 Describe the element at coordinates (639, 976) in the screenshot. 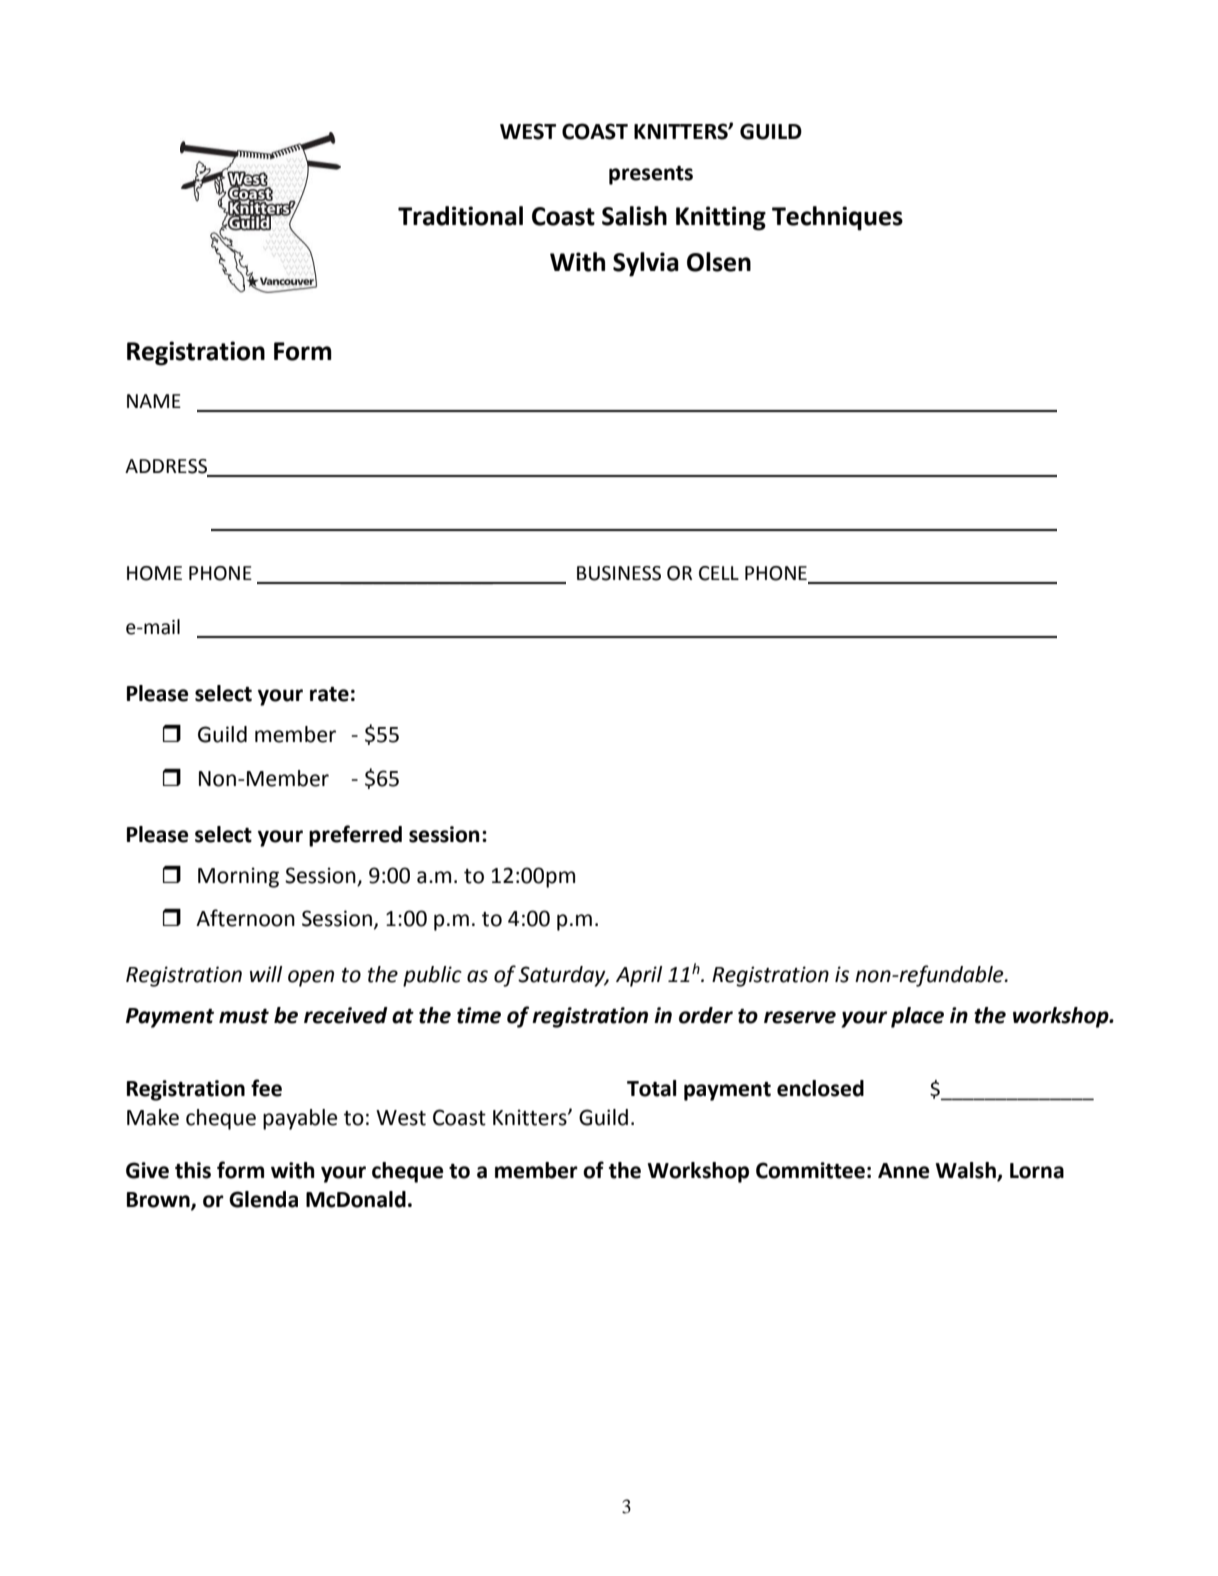

I see `April` at that location.
